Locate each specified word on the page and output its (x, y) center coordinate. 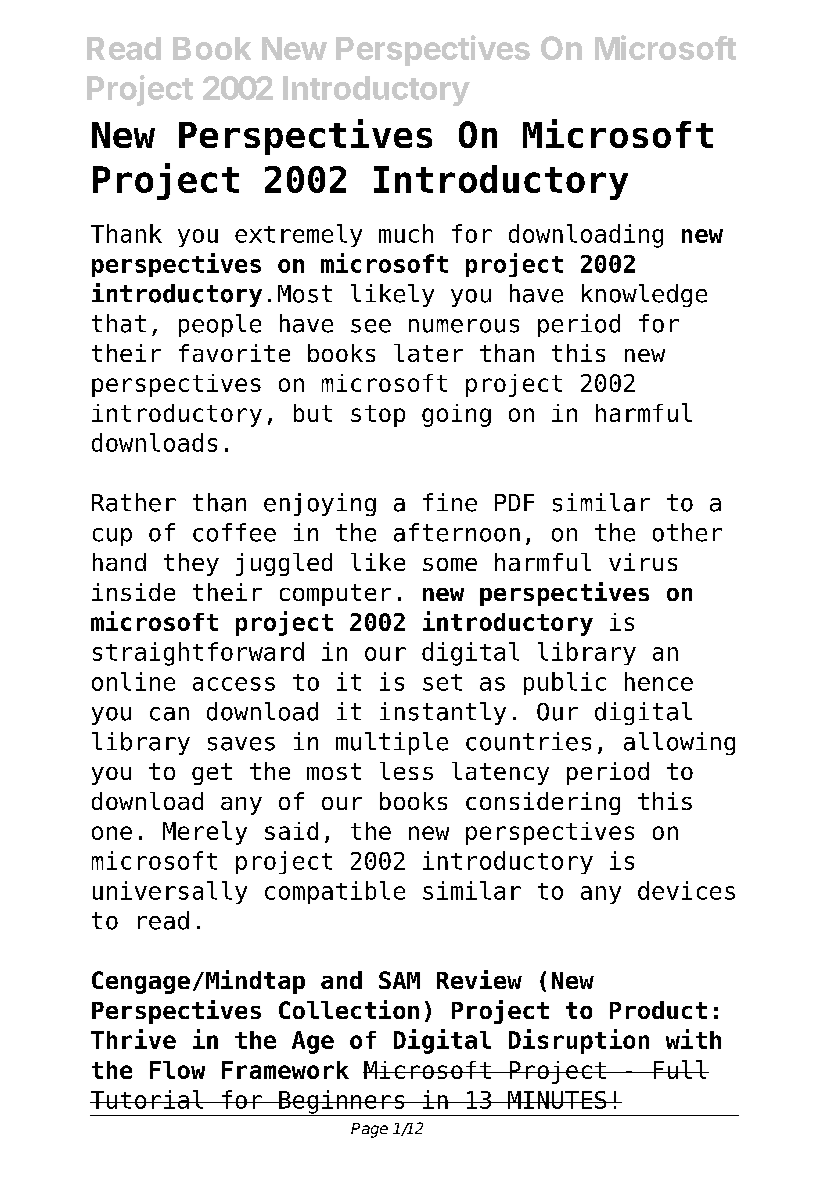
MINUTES (557, 1100)
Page (369, 1130)
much (406, 233)
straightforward (198, 654)
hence (659, 681)
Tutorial (147, 1099)
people (220, 325)
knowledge (644, 295)
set (442, 682)
